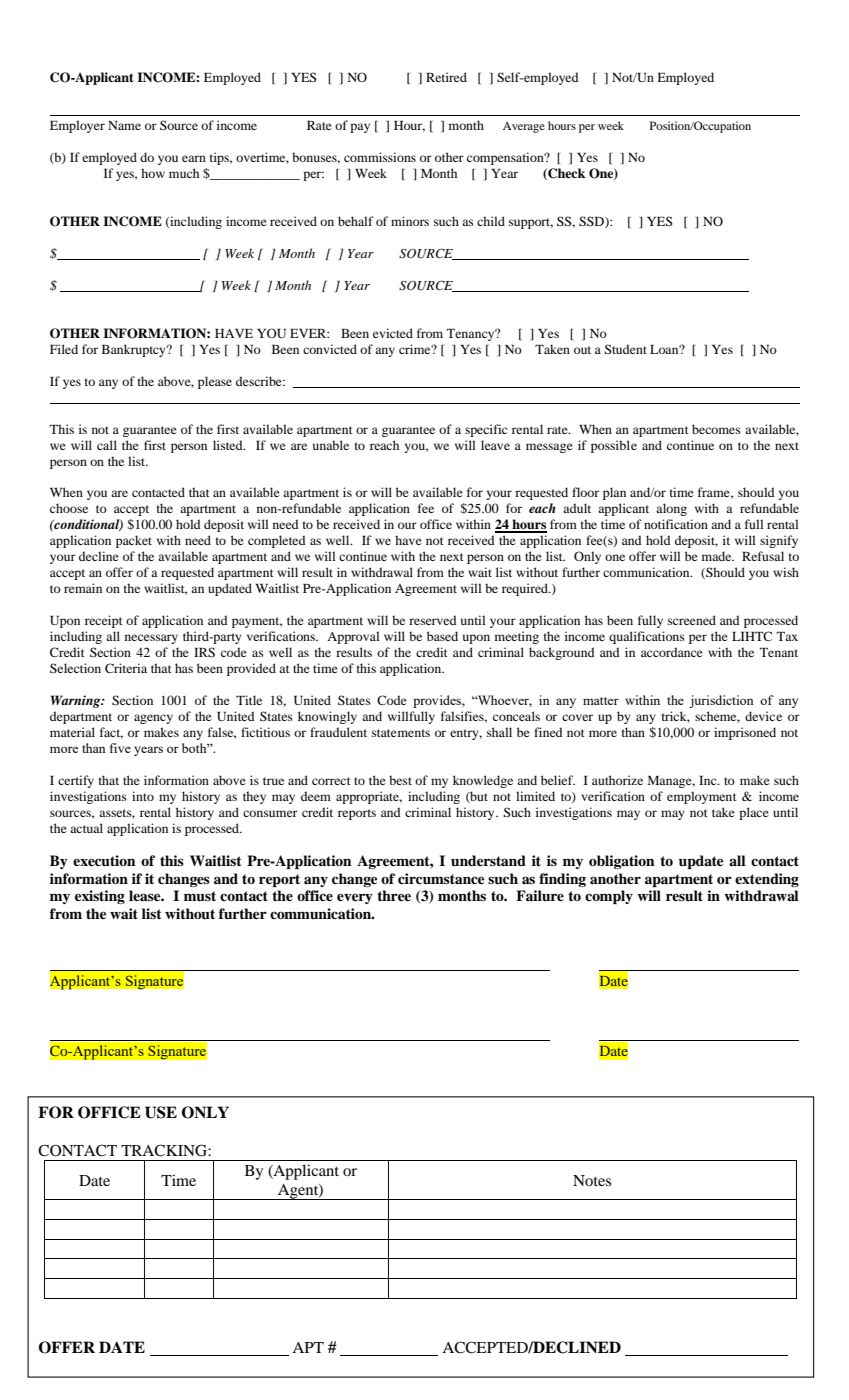  I want to click on becomes, so click(716, 429).
